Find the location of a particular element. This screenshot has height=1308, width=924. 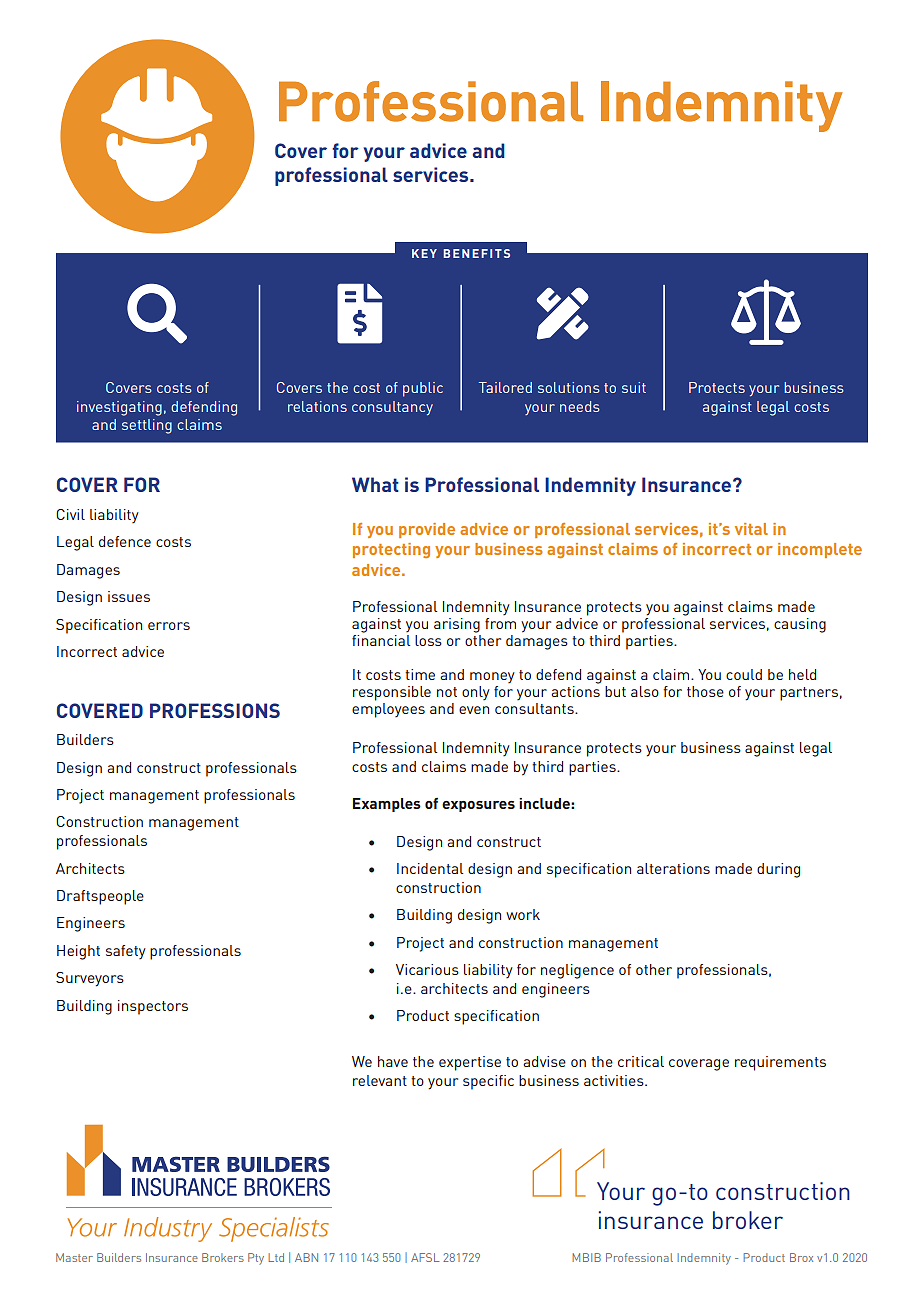

during is located at coordinates (778, 870).
